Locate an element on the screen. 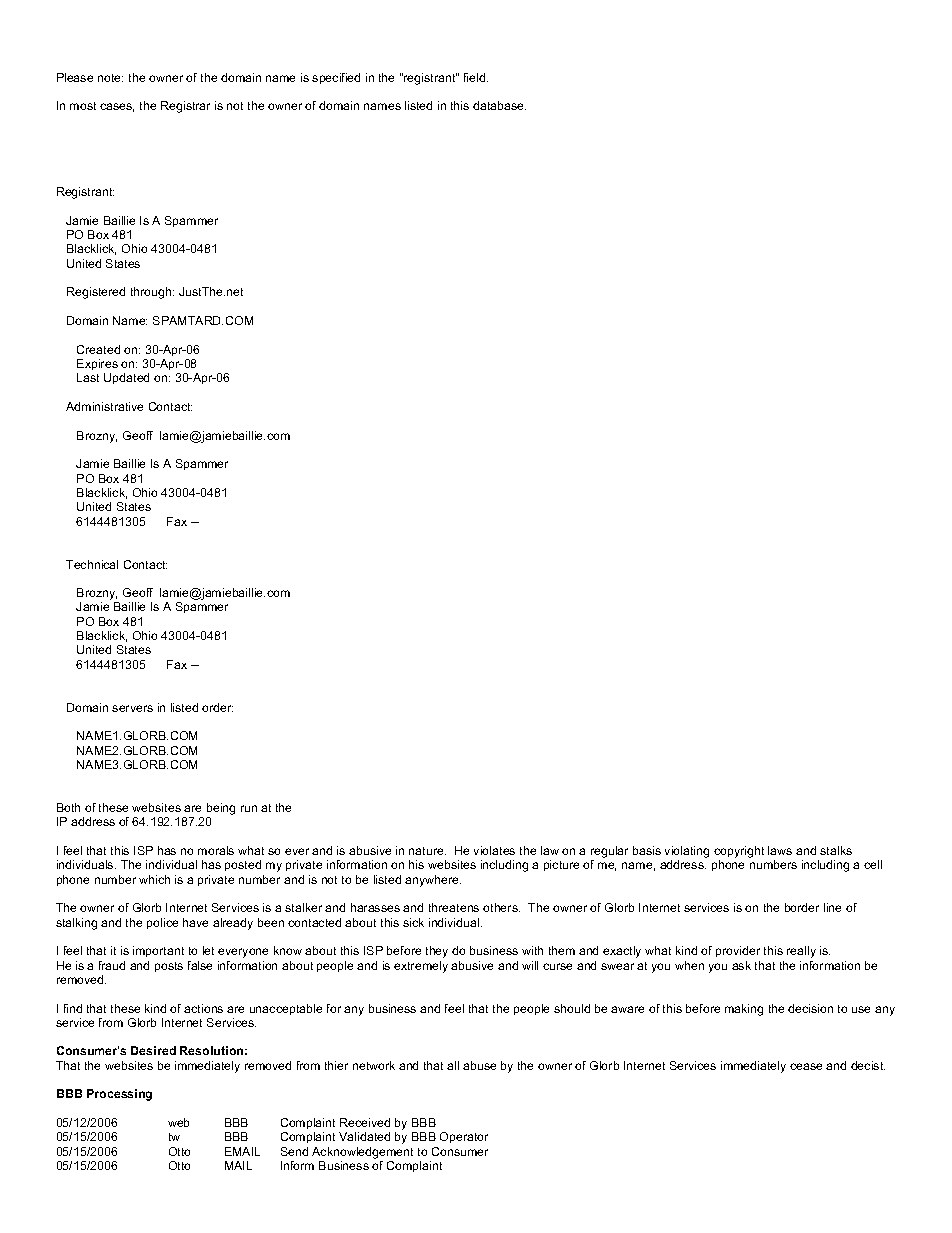 The width and height of the screenshot is (952, 1233). Registrar is located at coordinates (185, 107).
